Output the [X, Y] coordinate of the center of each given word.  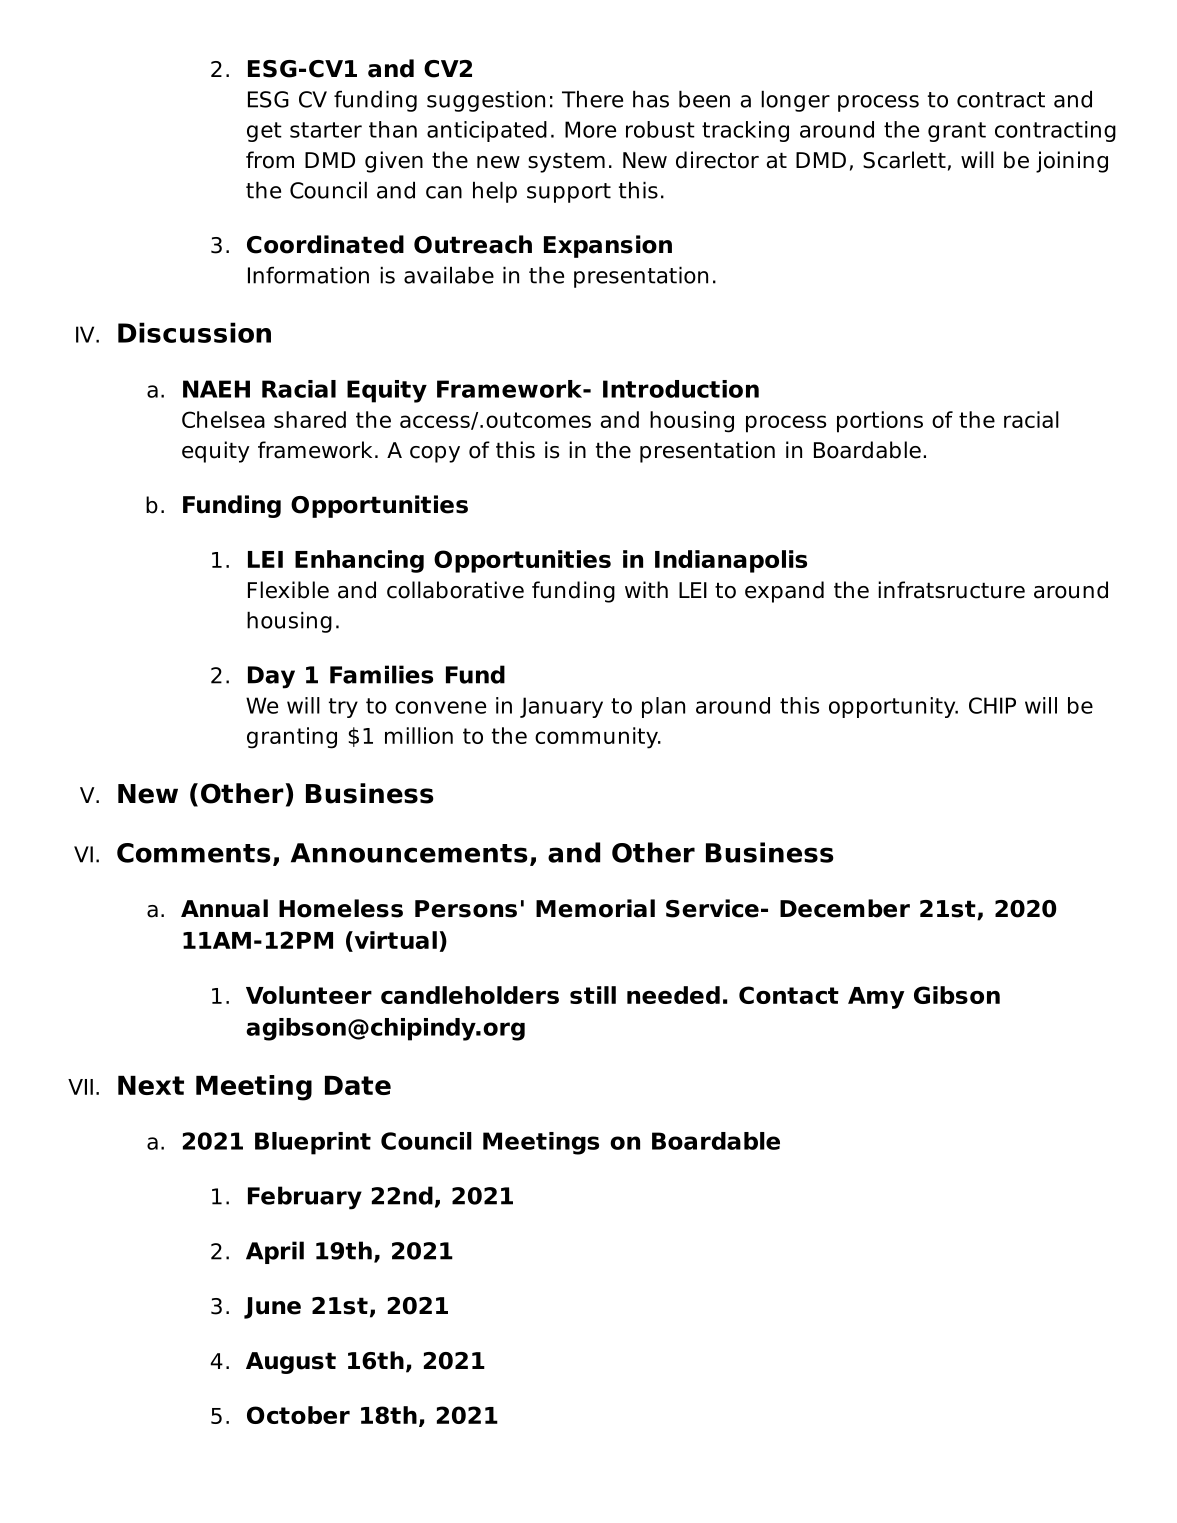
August [291, 1363]
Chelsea [223, 419]
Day [271, 677]
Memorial [595, 908]
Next [151, 1085]
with [646, 589]
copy [435, 454]
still [593, 995]
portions [880, 422]
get [264, 132]
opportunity [893, 707]
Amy [876, 998]
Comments [193, 853]
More [590, 129]
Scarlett [904, 160]
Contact [789, 995]
